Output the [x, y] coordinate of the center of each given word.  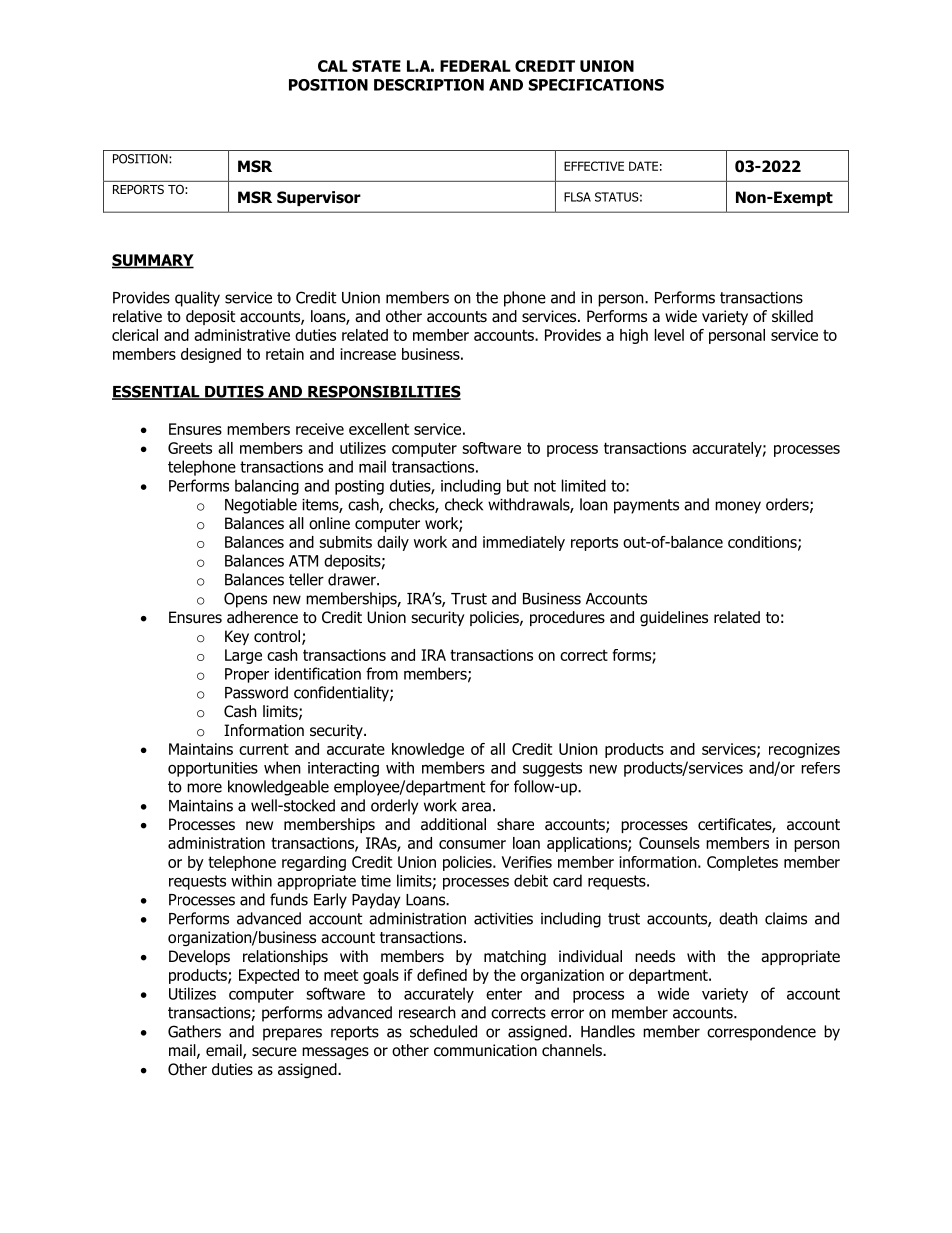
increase [368, 354]
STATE [376, 66]
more [204, 788]
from [382, 673]
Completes [742, 863]
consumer [472, 844]
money [738, 507]
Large [243, 656]
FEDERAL [475, 66]
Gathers [194, 1031]
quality [197, 299]
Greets [190, 448]
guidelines [674, 619]
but [518, 485]
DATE [643, 166]
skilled [792, 316]
